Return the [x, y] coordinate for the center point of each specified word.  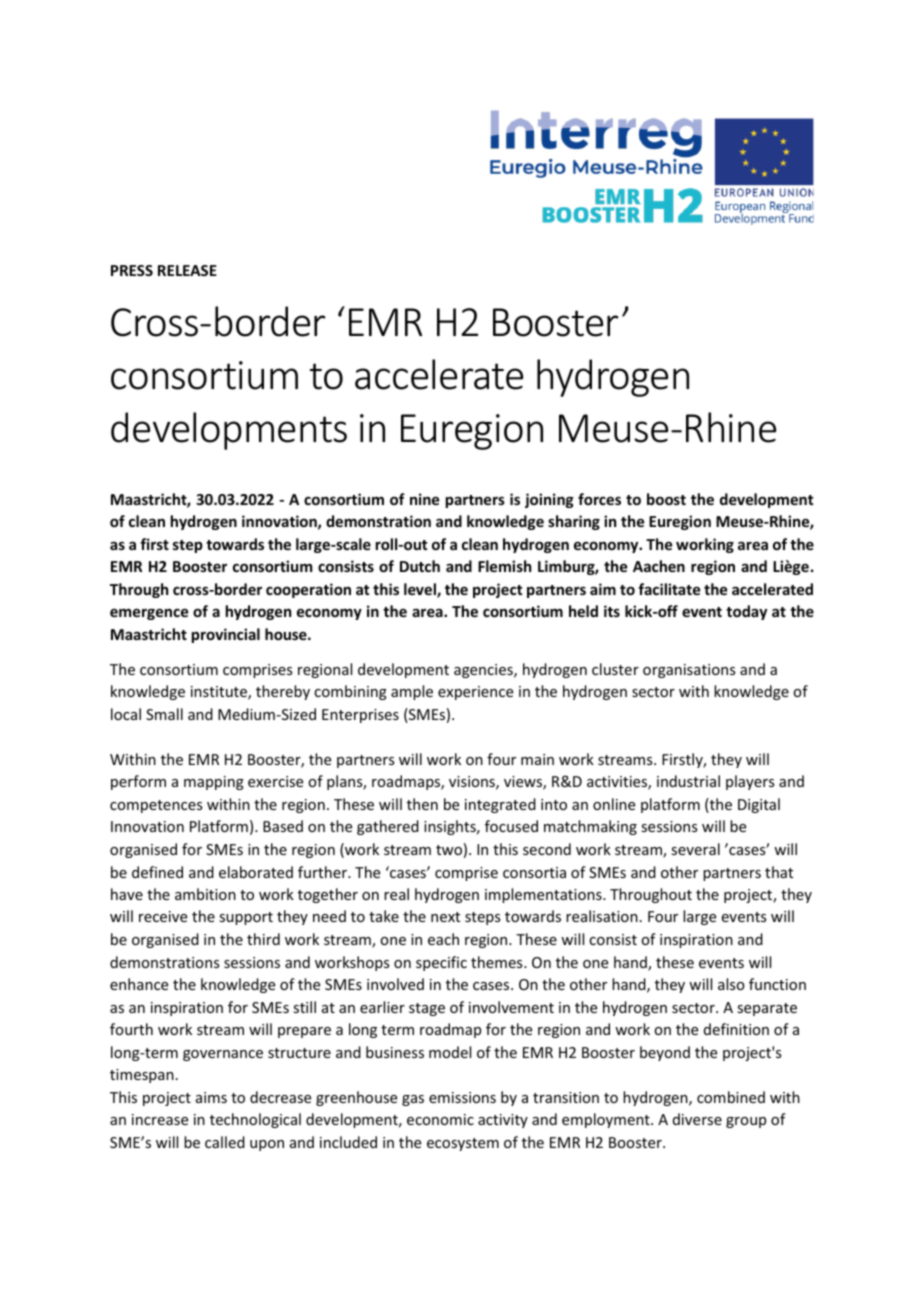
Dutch [420, 566]
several [695, 849]
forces [599, 499]
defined [157, 872]
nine [424, 499]
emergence [149, 614]
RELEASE [187, 270]
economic [440, 1119]
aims [211, 1097]
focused [511, 826]
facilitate [669, 589]
